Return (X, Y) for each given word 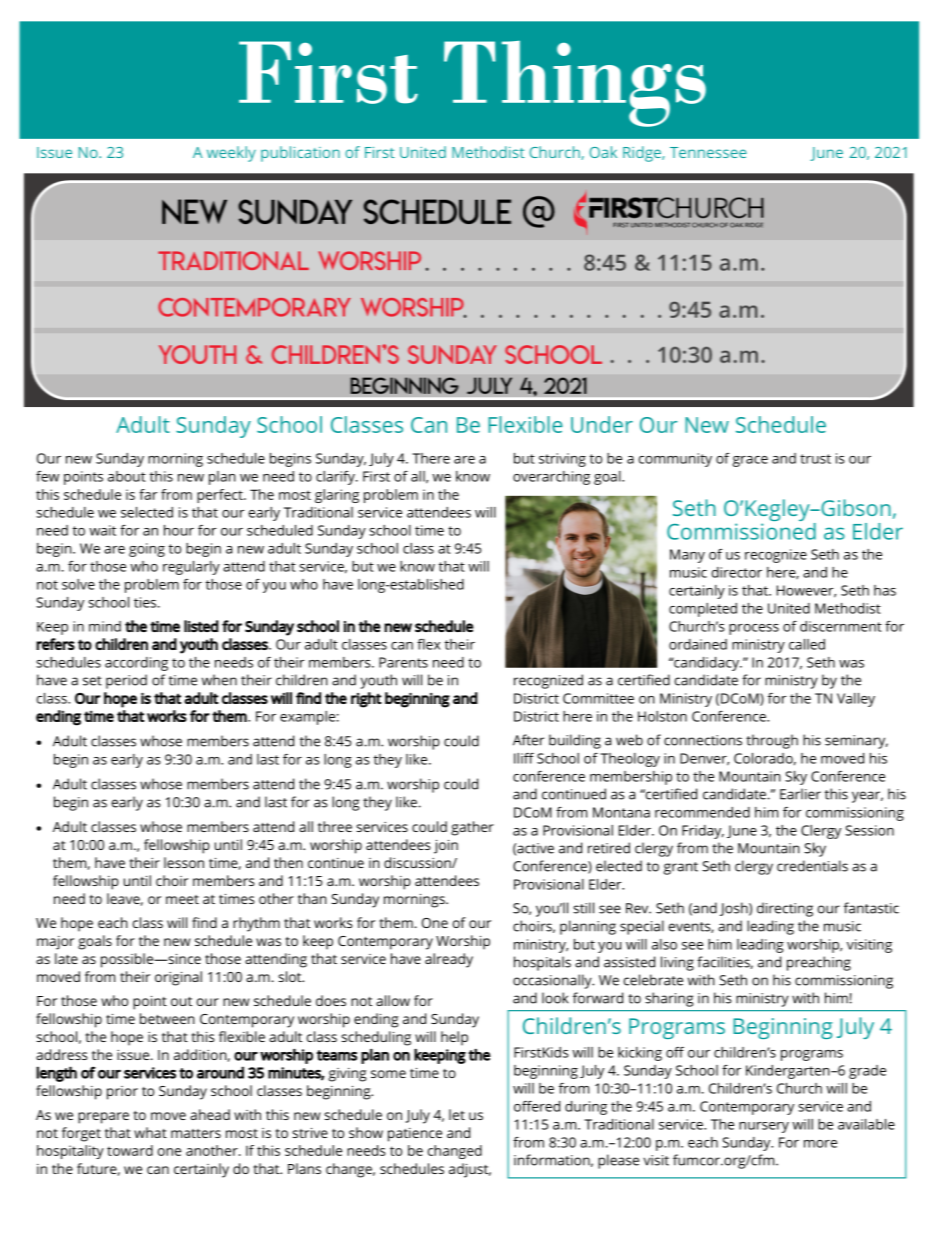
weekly (231, 154)
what (150, 1132)
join (446, 847)
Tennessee (708, 152)
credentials (812, 866)
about (127, 476)
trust (815, 459)
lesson (184, 862)
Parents (403, 662)
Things (575, 84)
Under (602, 424)
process (754, 629)
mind (105, 626)
